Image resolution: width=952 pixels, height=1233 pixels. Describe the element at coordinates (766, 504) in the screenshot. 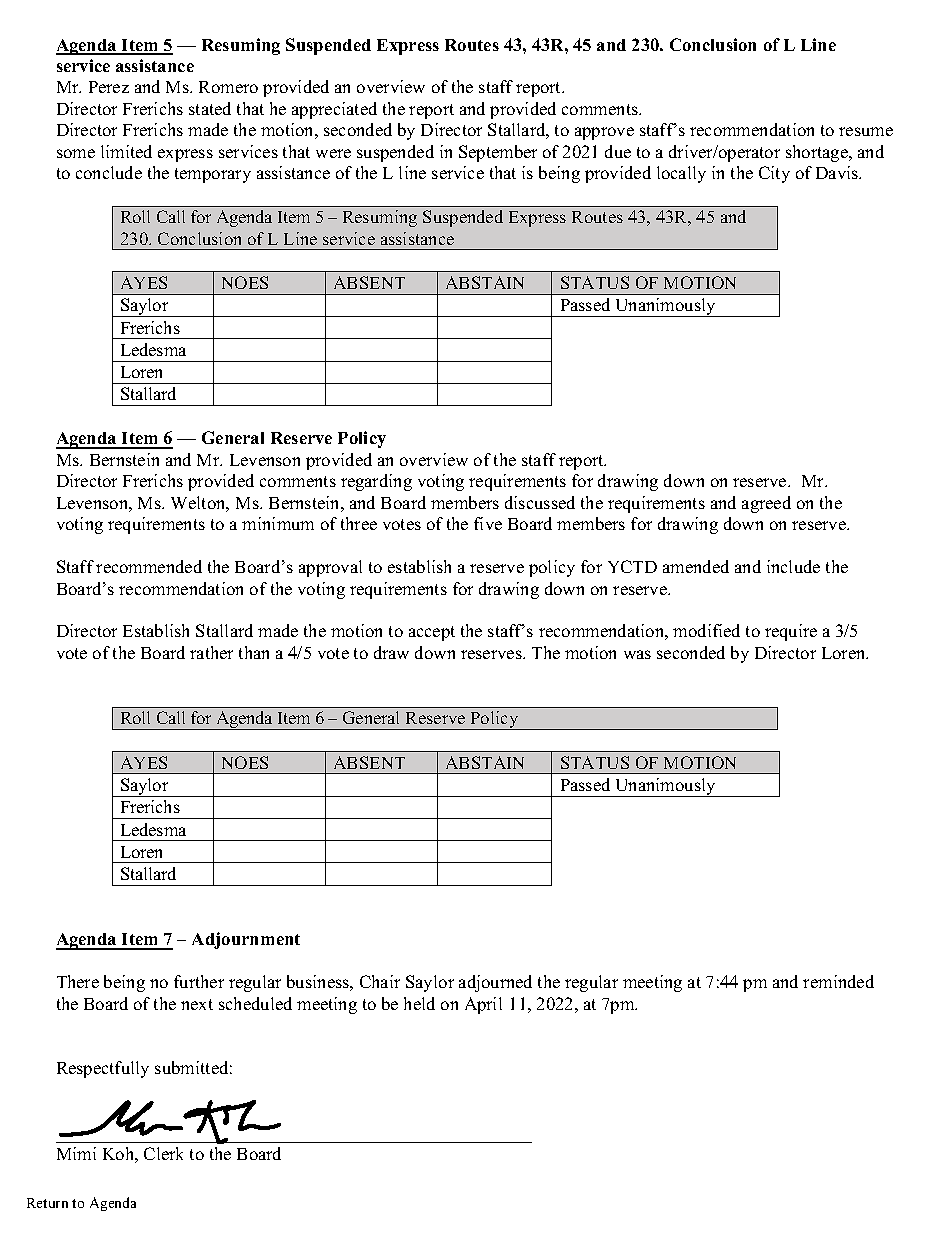

I see `agreed` at that location.
